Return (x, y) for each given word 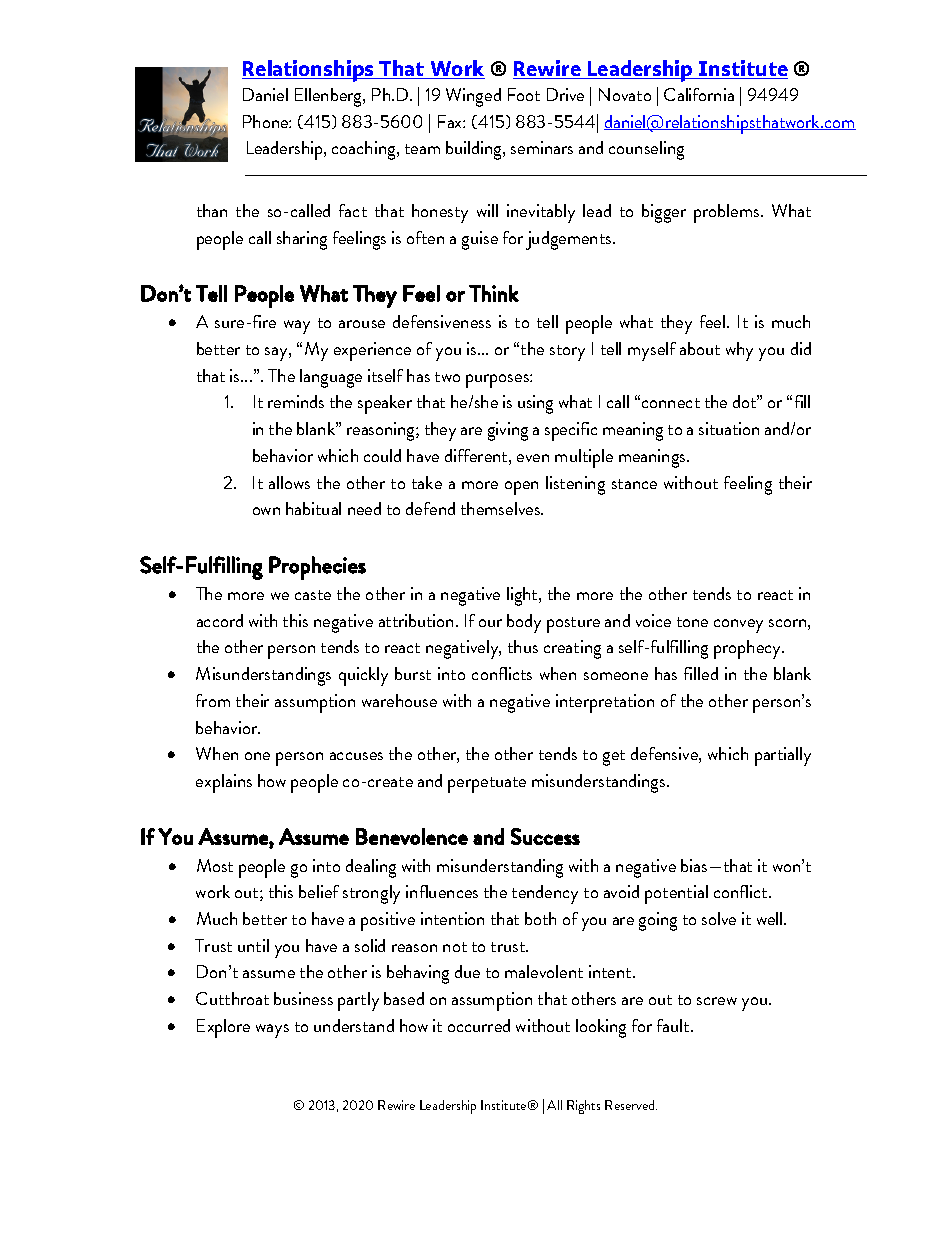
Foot (524, 94)
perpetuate (487, 785)
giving (508, 431)
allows (289, 482)
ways (272, 1031)
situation (729, 428)
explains (224, 783)
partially (783, 756)
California (699, 94)
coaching (365, 150)
